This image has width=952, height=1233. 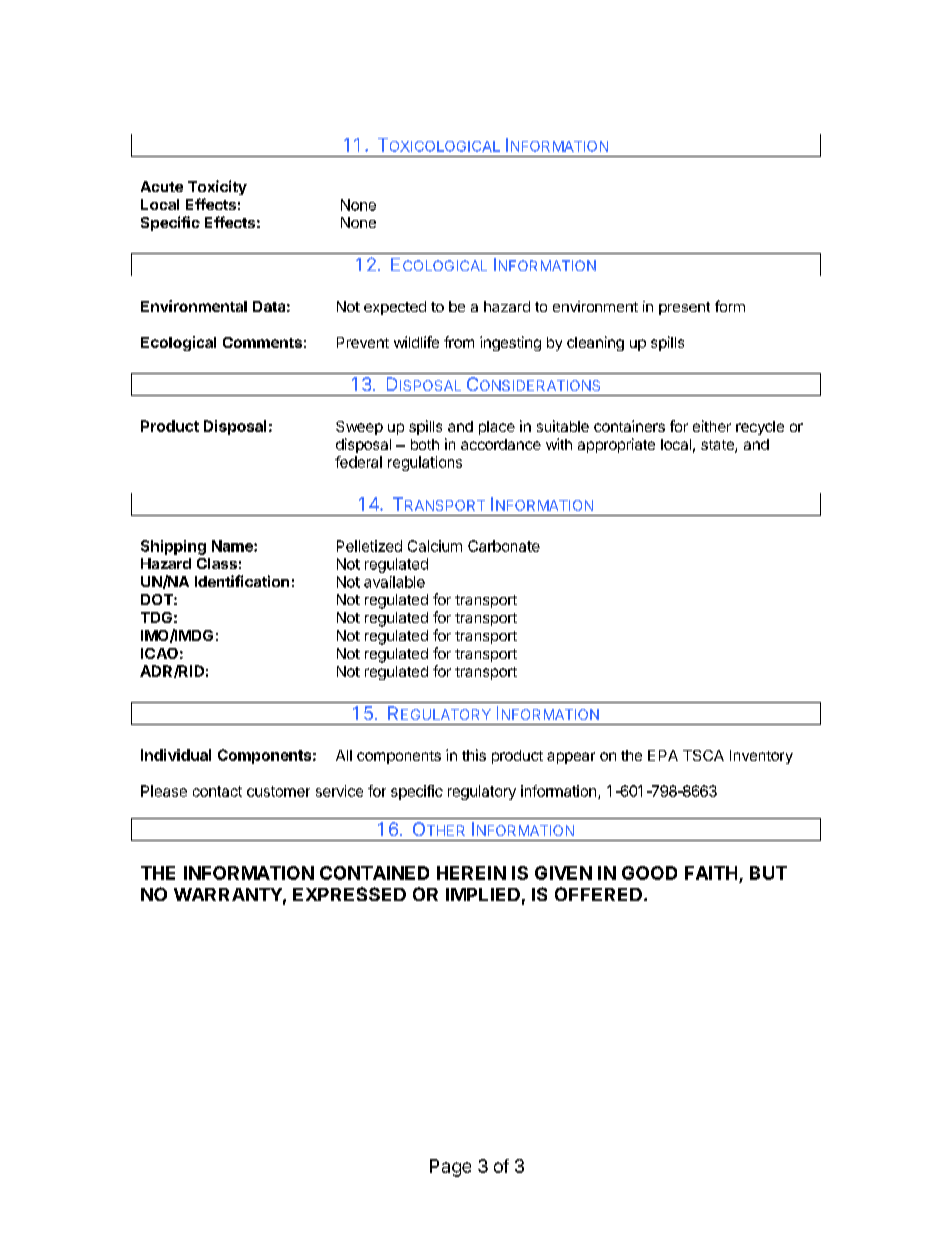 What do you see at coordinates (159, 653) in the image?
I see `ICAO` at bounding box center [159, 653].
